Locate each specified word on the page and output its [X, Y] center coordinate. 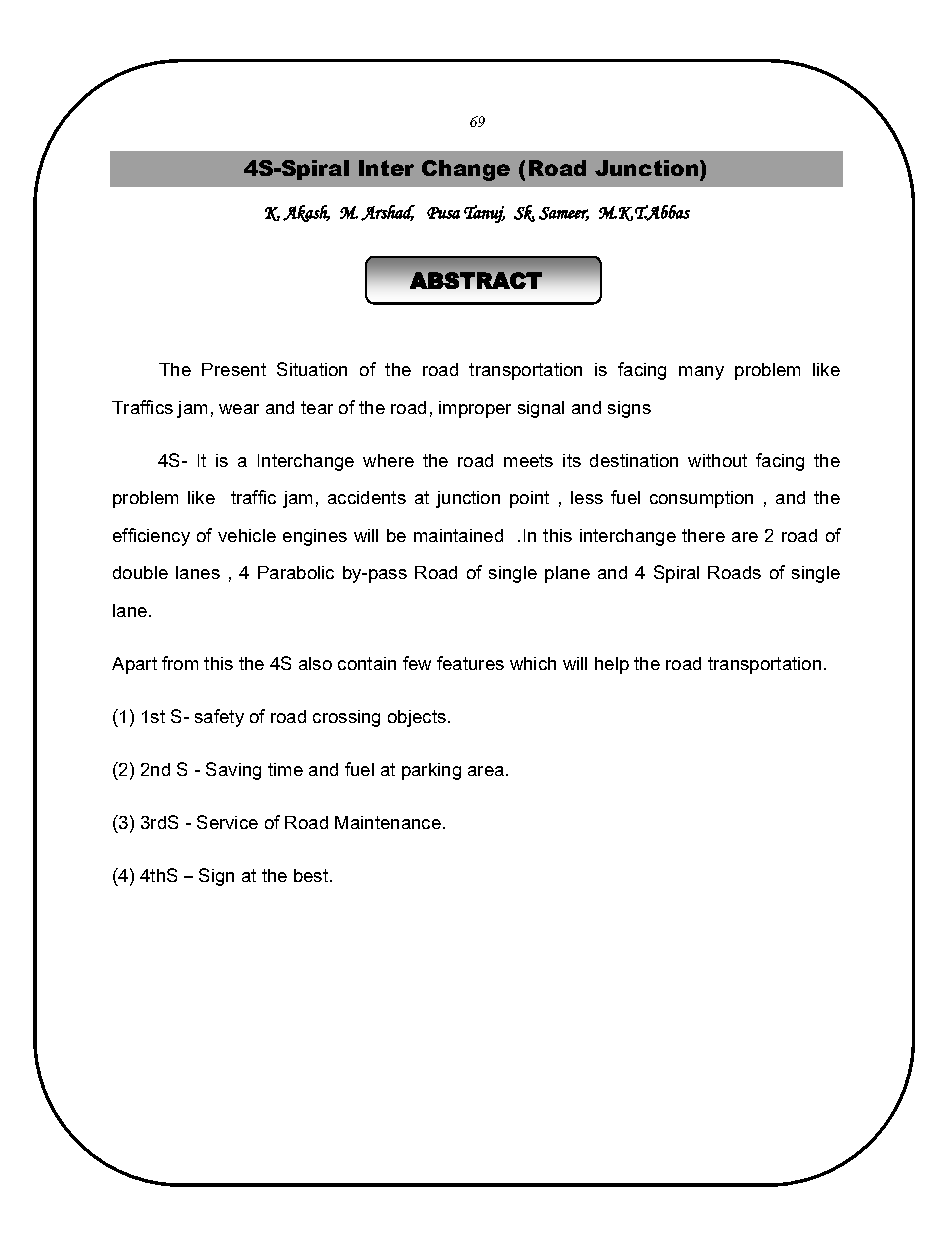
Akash [306, 213]
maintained [458, 535]
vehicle [247, 535]
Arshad [388, 213]
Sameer [564, 214]
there [703, 535]
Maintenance [388, 822]
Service [227, 822]
